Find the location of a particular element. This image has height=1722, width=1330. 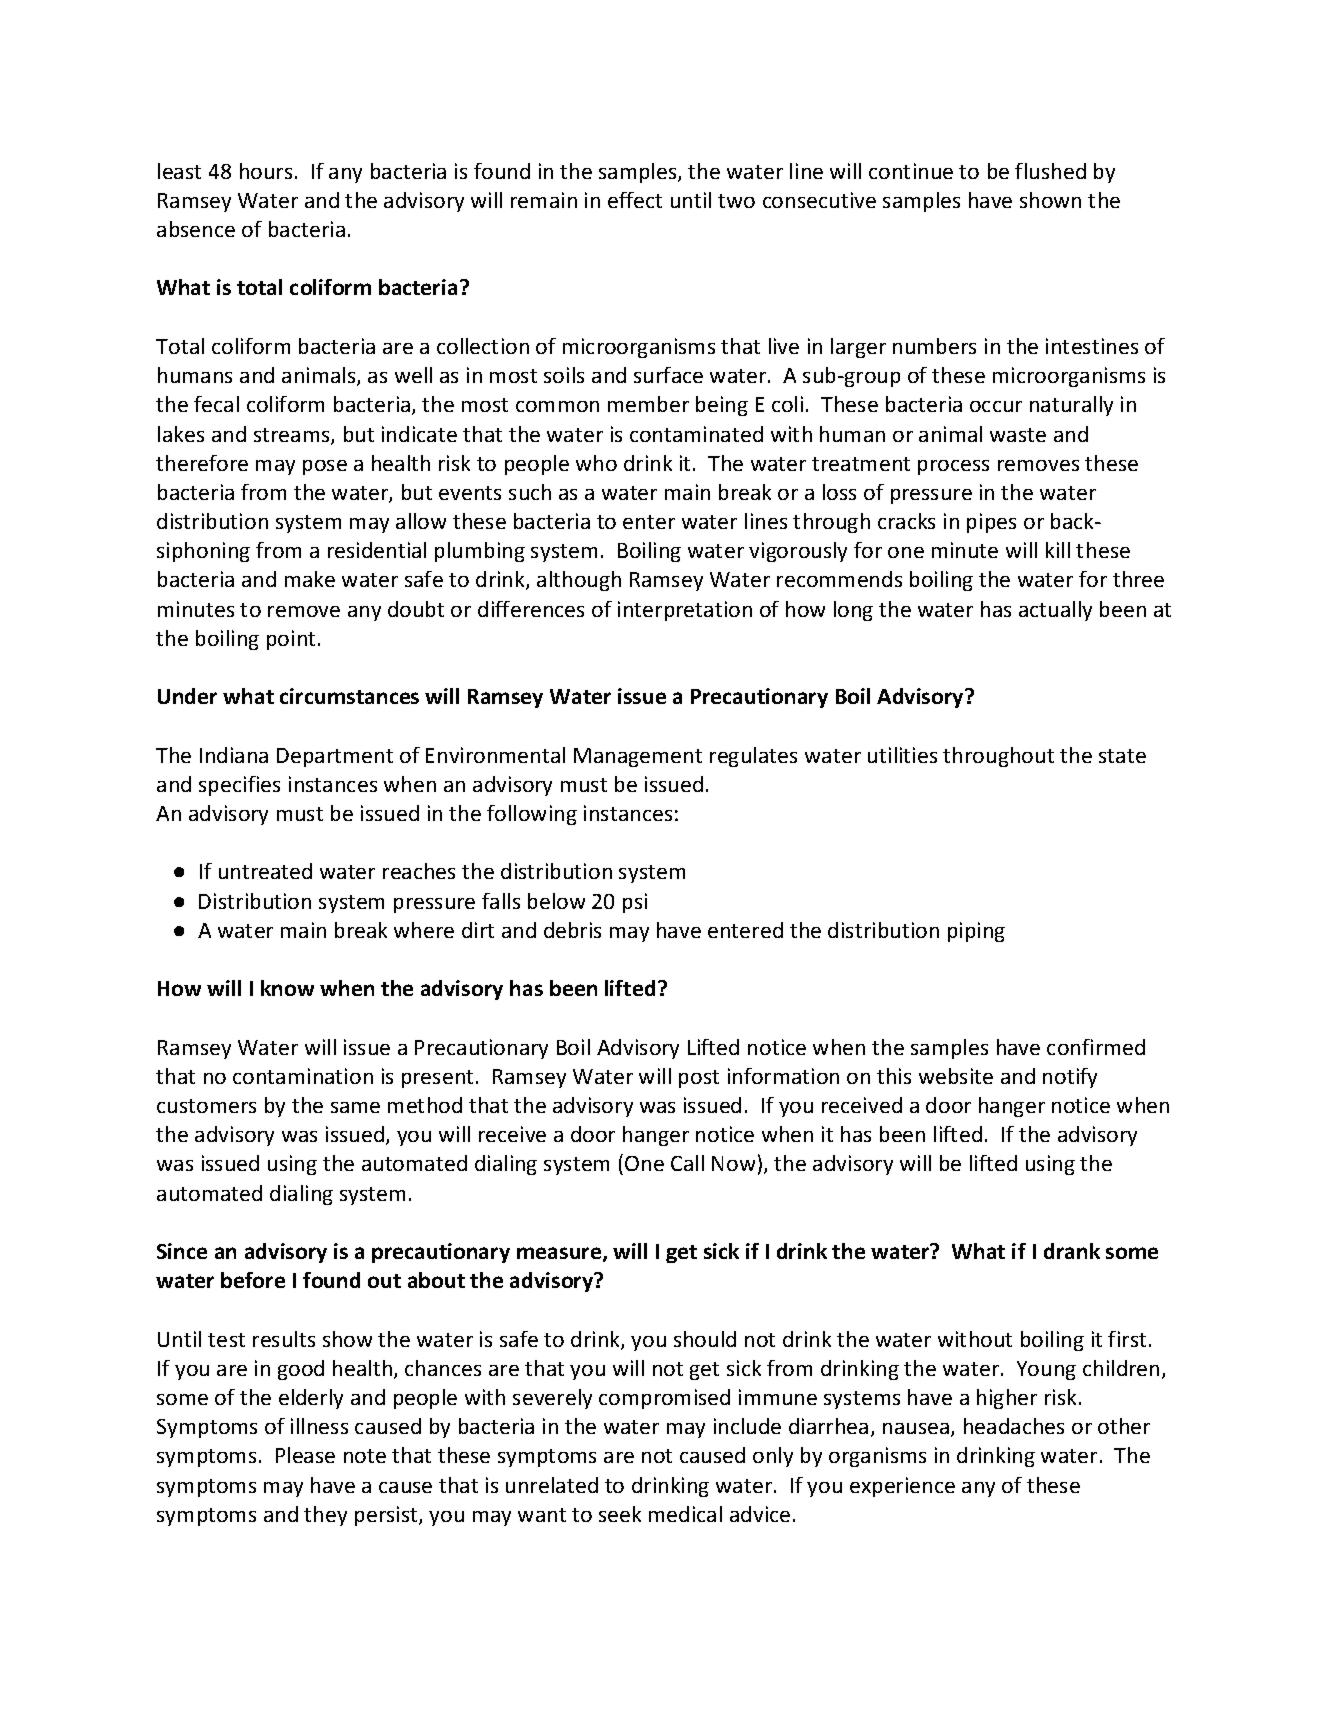

although is located at coordinates (579, 581).
